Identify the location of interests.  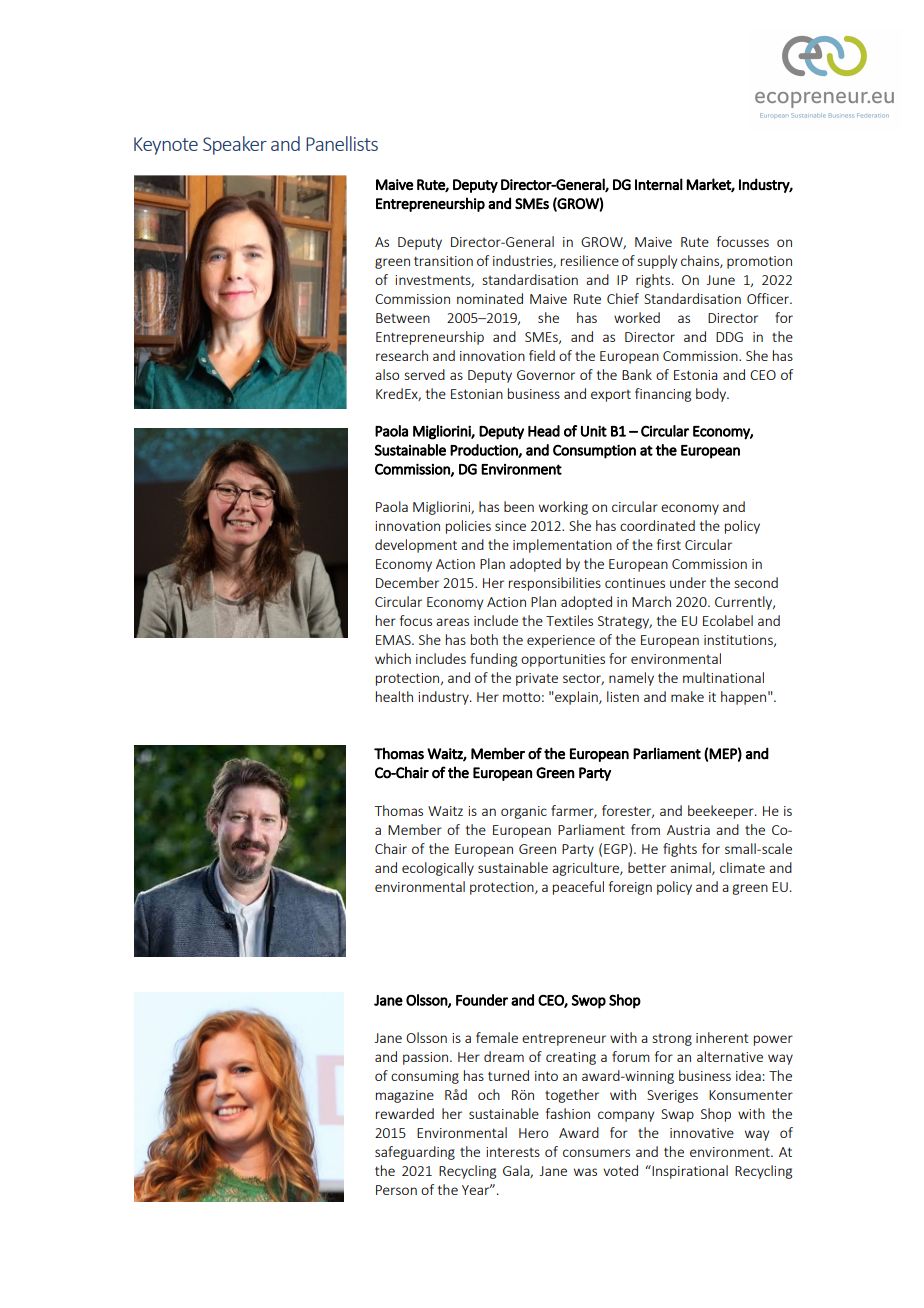
(513, 1152).
